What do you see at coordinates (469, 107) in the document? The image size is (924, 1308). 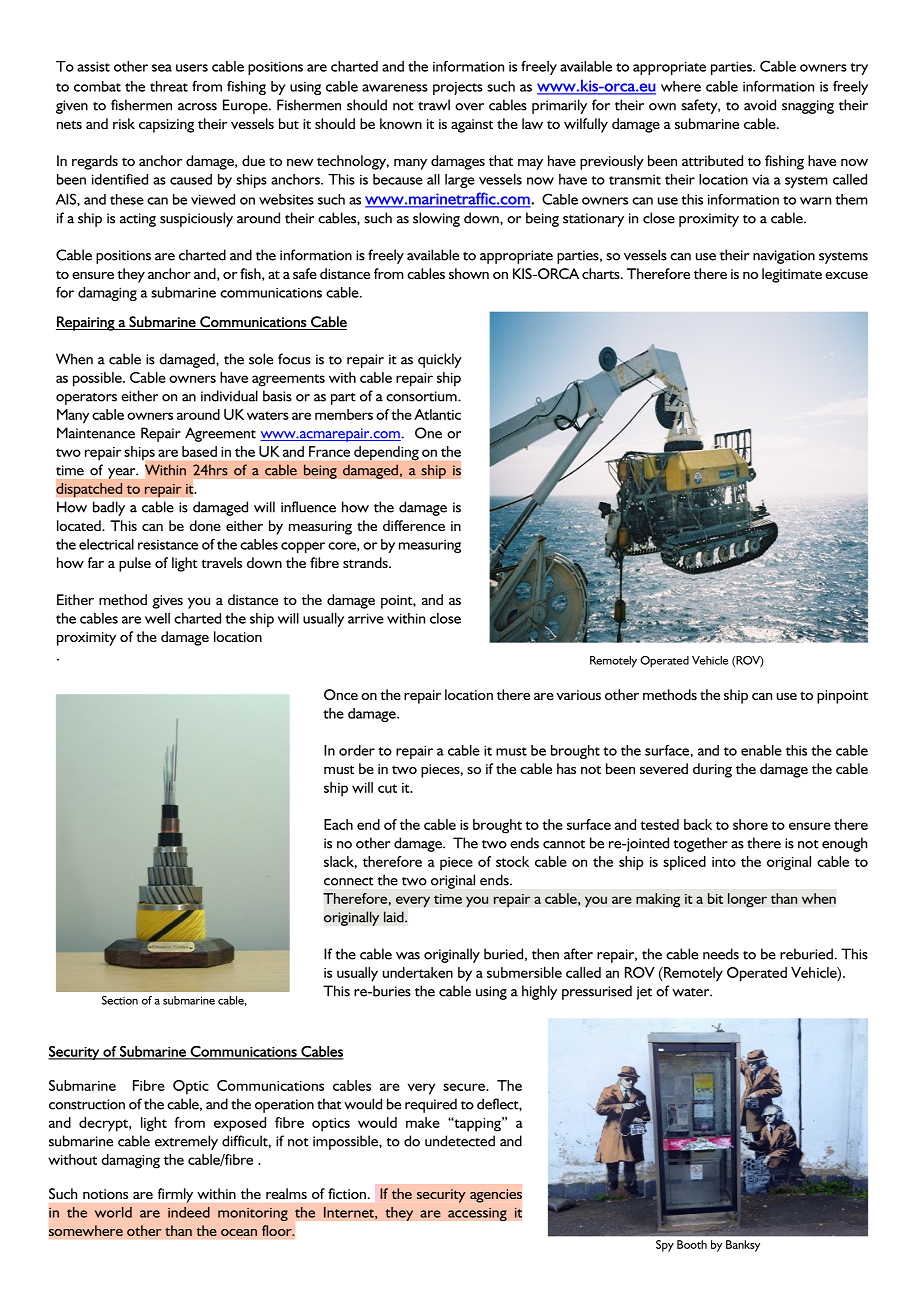 I see `over` at bounding box center [469, 107].
